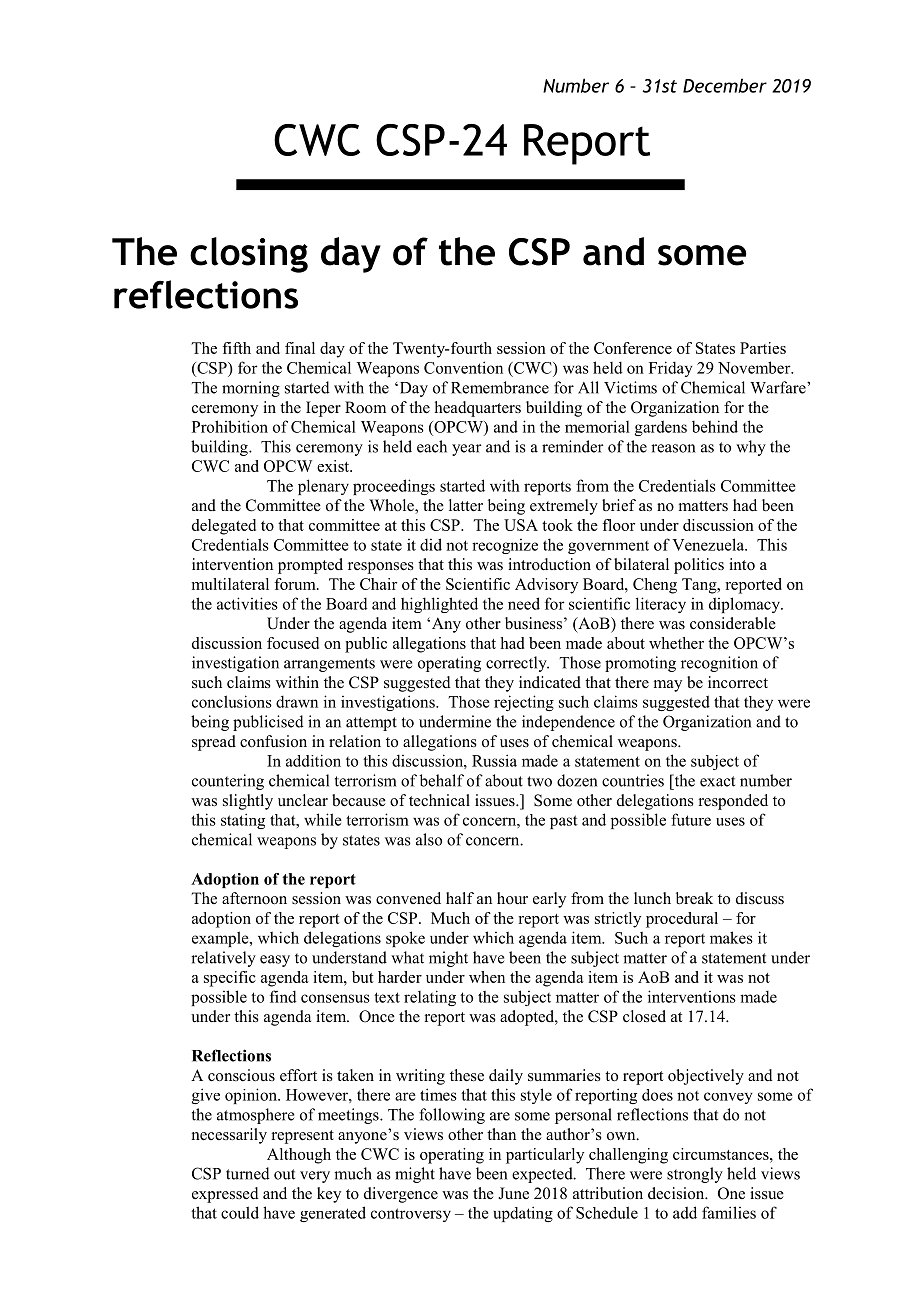  What do you see at coordinates (719, 664) in the page?
I see `recognition` at bounding box center [719, 664].
